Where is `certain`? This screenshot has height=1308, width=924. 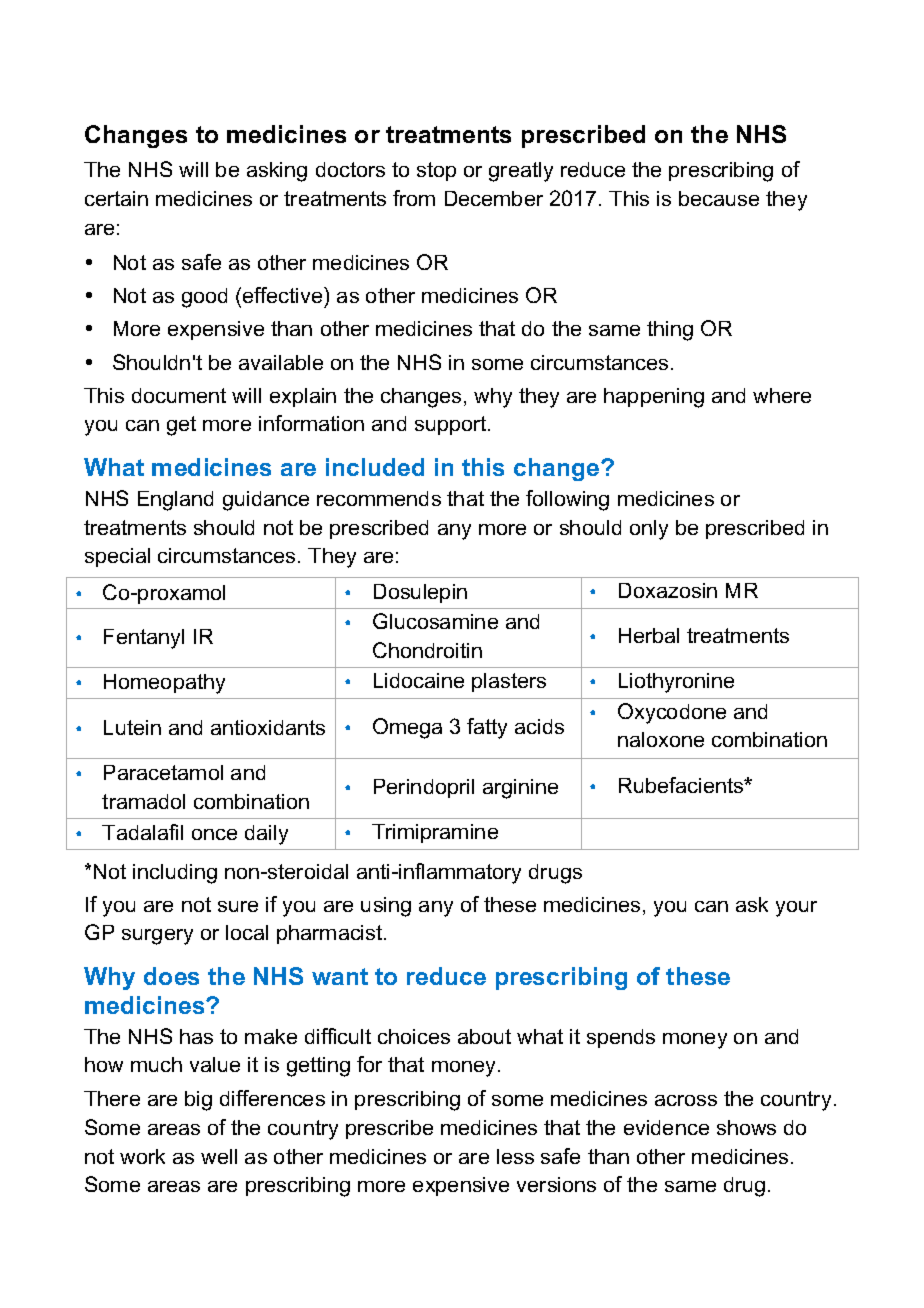 certain is located at coordinates (116, 198).
